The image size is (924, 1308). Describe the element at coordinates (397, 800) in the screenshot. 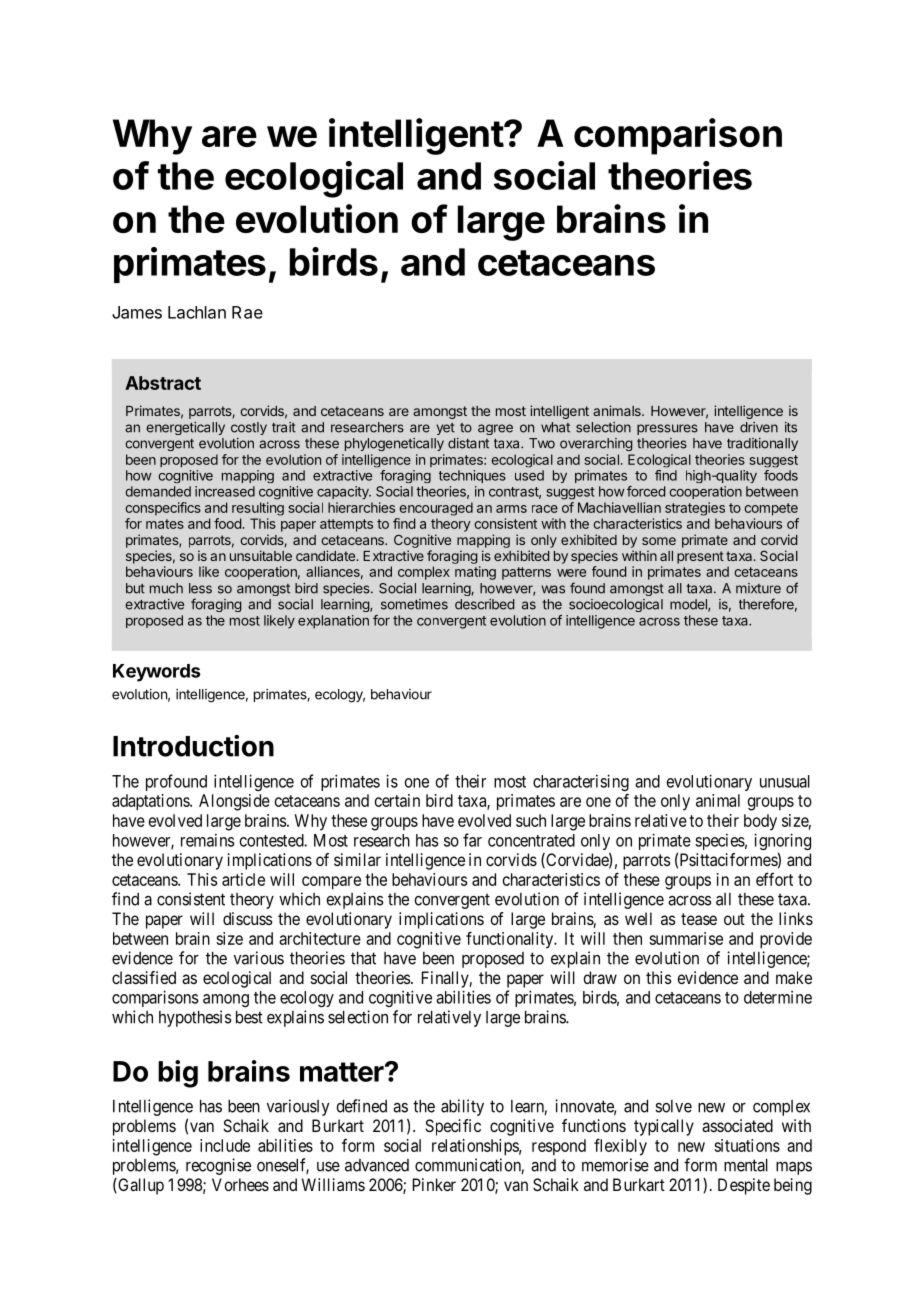

I see `certain` at that location.
